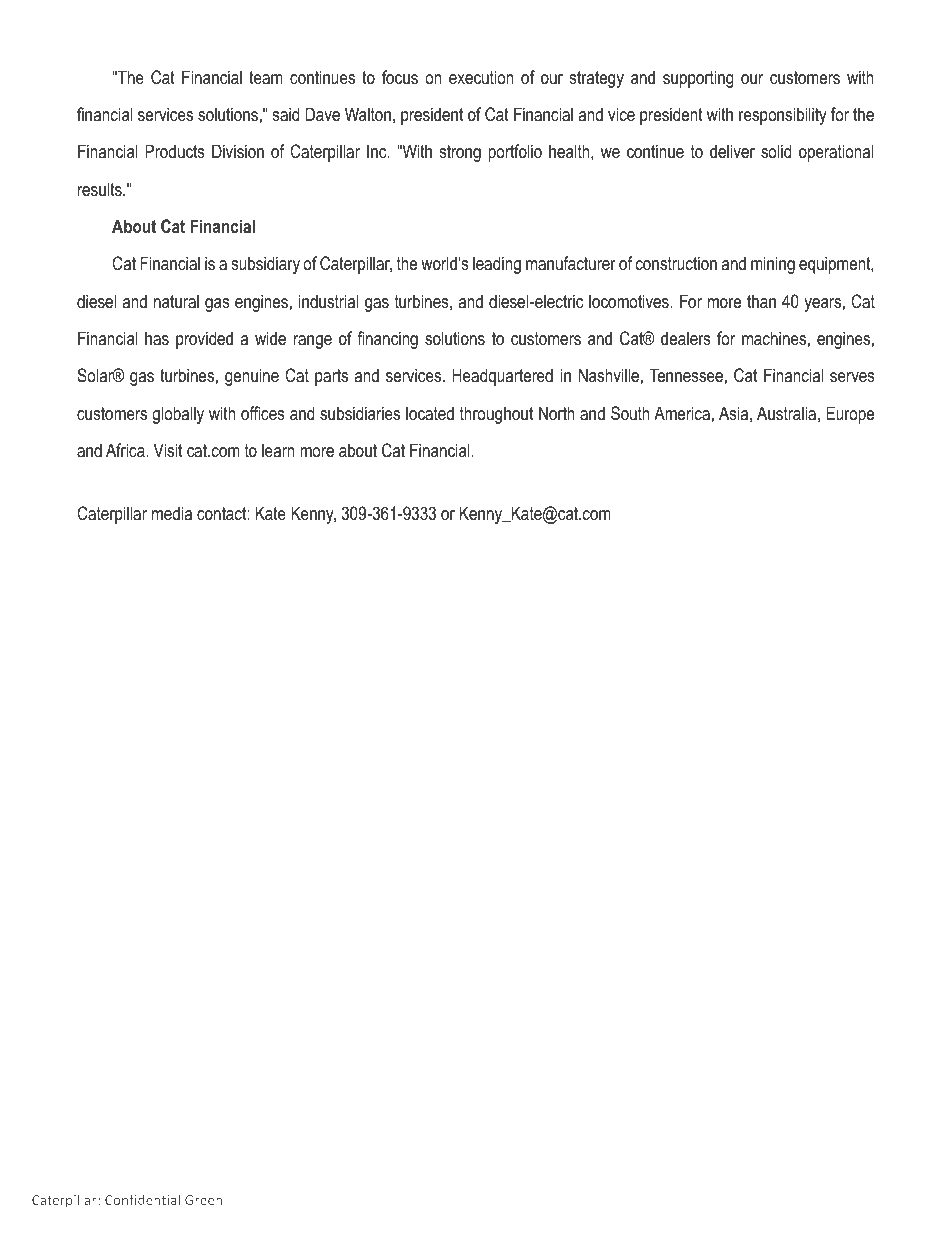 This screenshot has width=952, height=1233. Describe the element at coordinates (142, 1199) in the screenshot. I see `Confidential` at that location.
